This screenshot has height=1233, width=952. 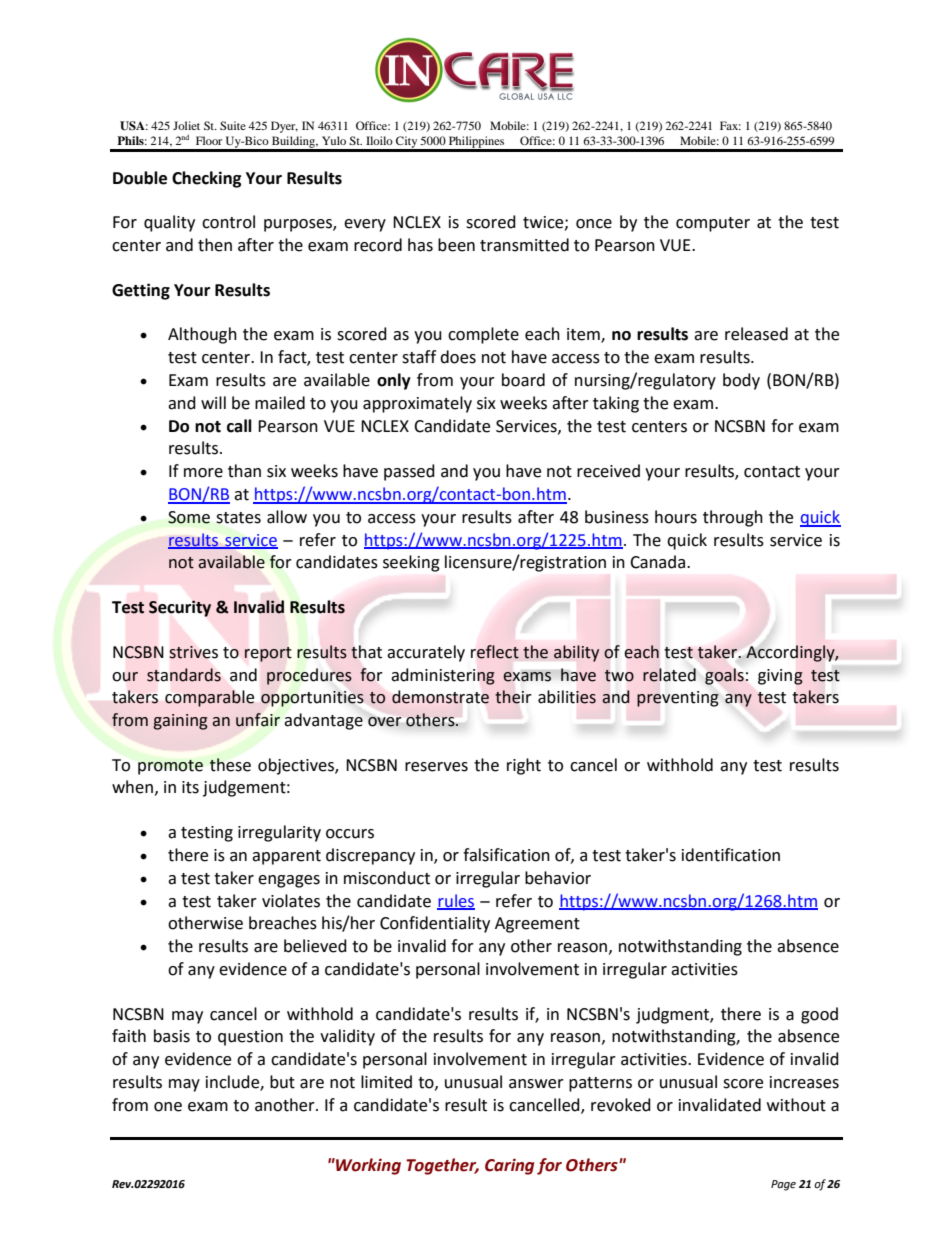 What do you see at coordinates (203, 473) in the screenshot?
I see `more` at bounding box center [203, 473].
